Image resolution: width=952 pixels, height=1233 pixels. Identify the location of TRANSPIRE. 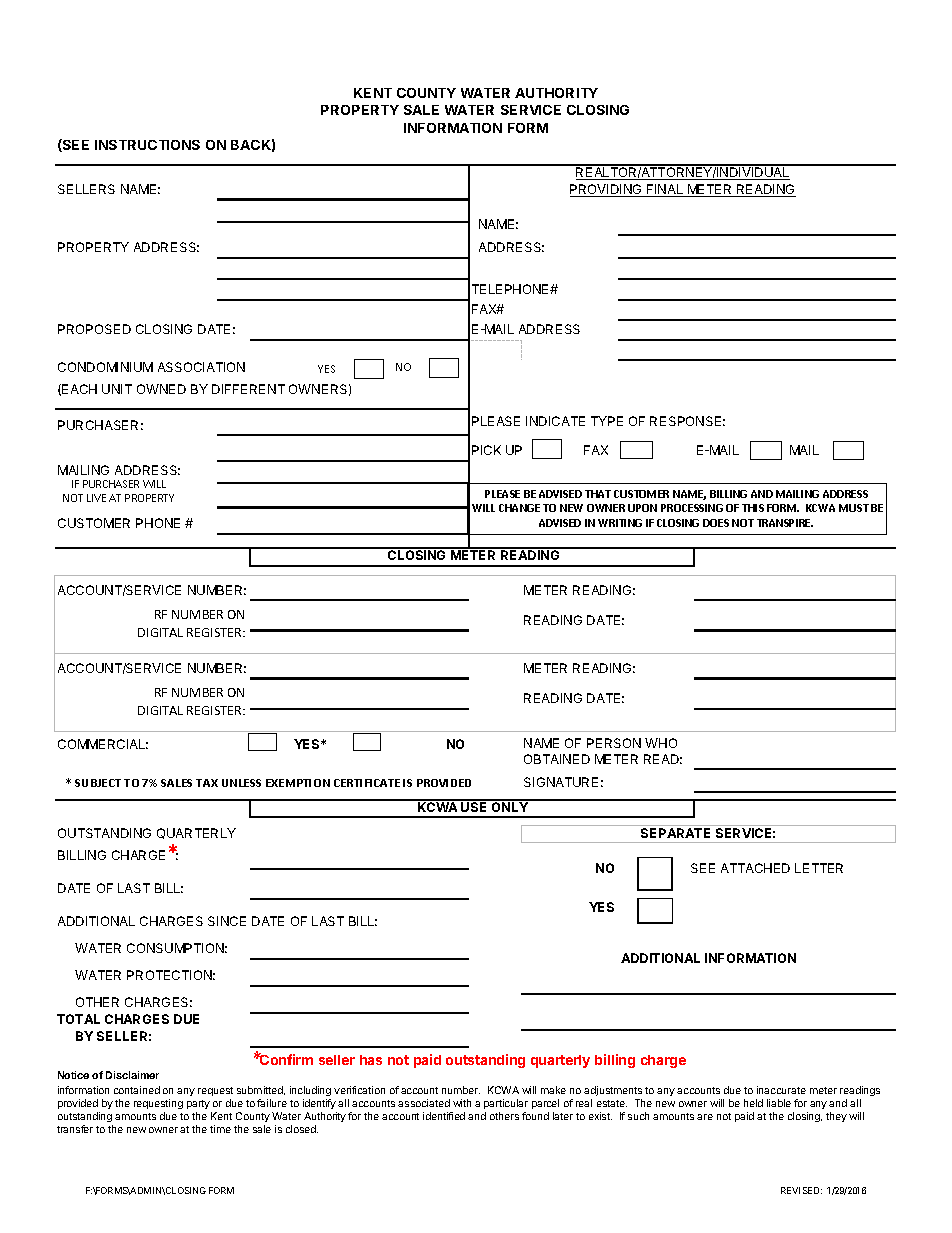
(785, 523).
